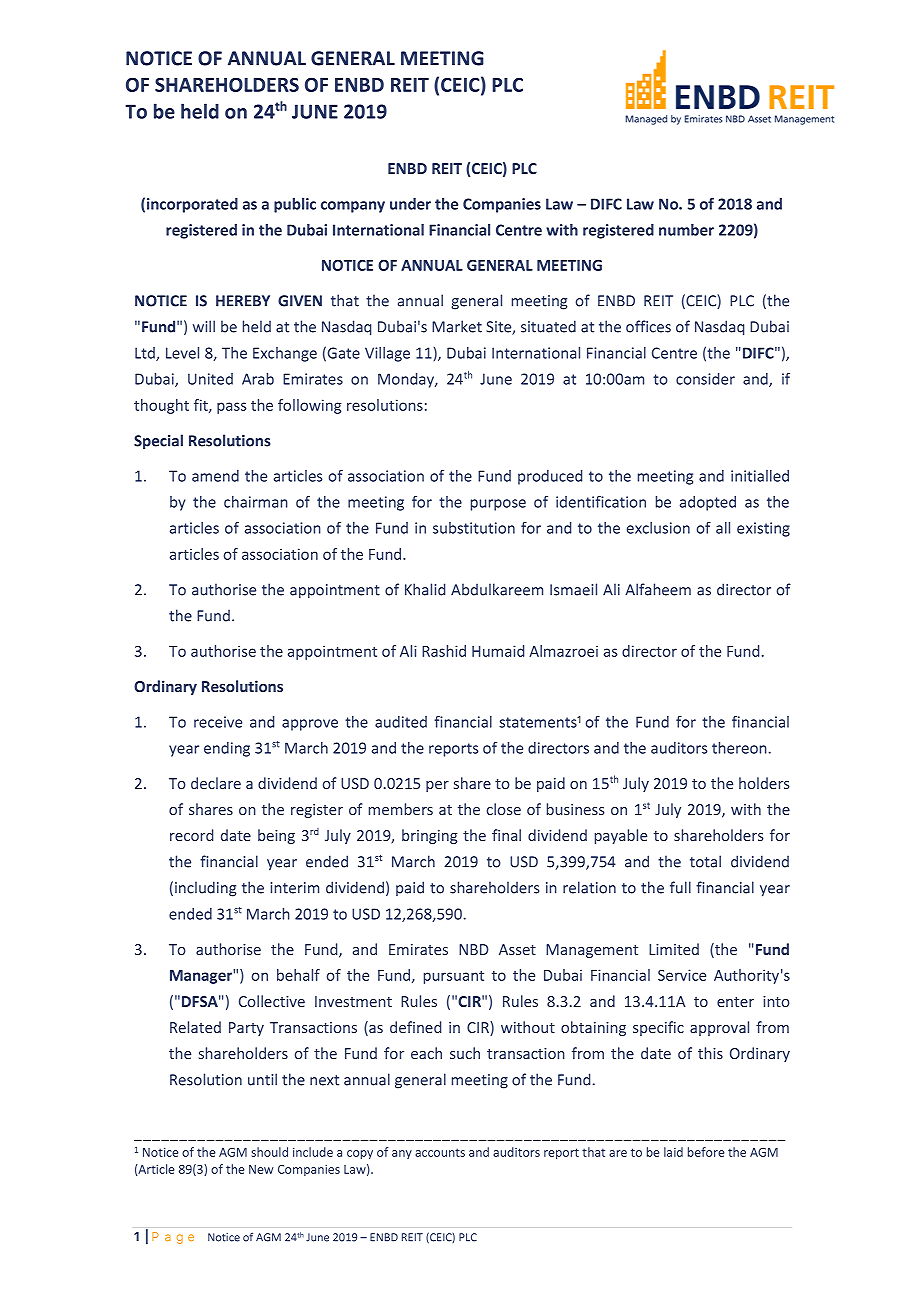 This screenshot has width=924, height=1308. What do you see at coordinates (410, 204) in the screenshot?
I see `under` at bounding box center [410, 204].
